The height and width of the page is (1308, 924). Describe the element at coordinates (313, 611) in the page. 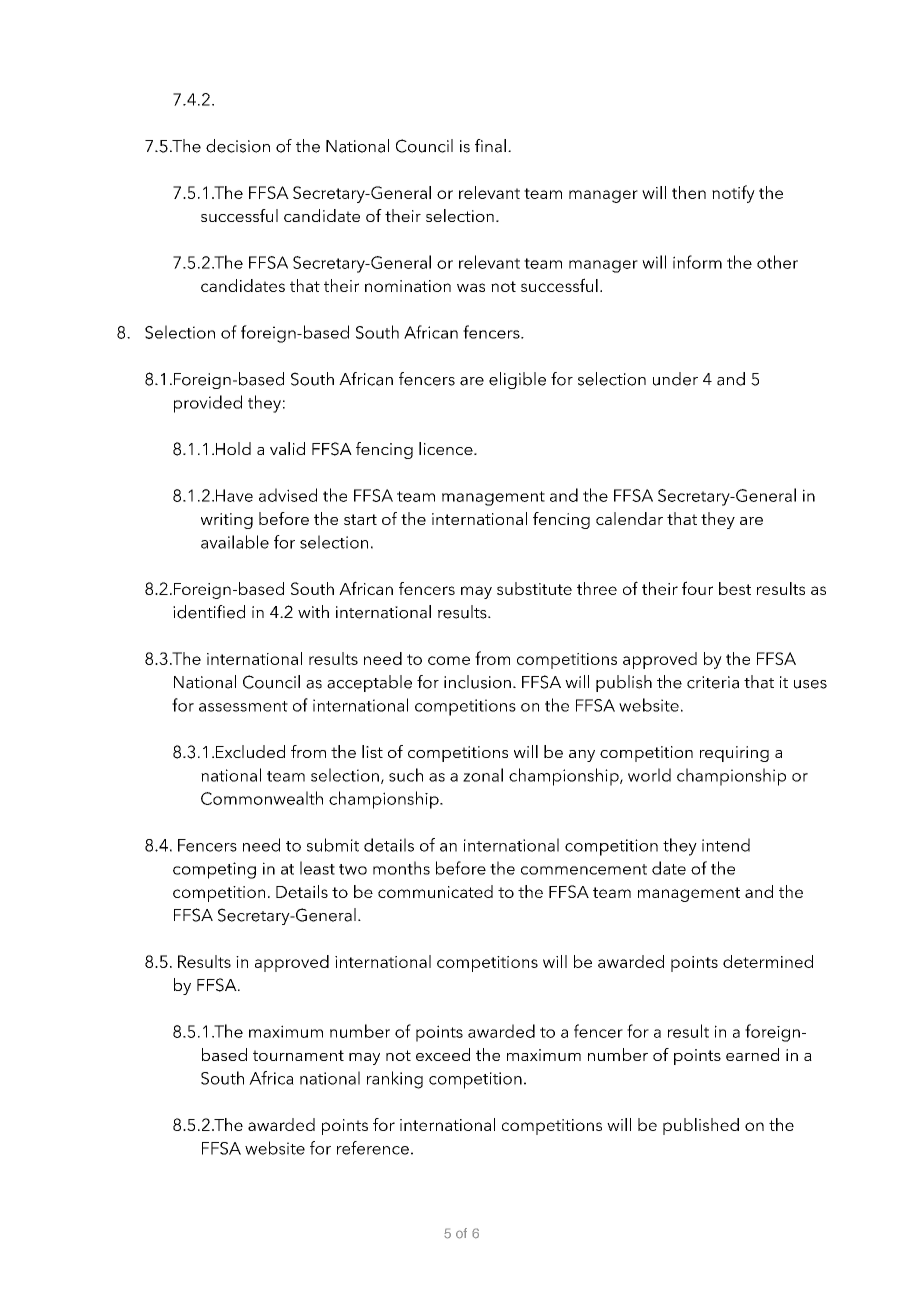

I see `with` at that location.
